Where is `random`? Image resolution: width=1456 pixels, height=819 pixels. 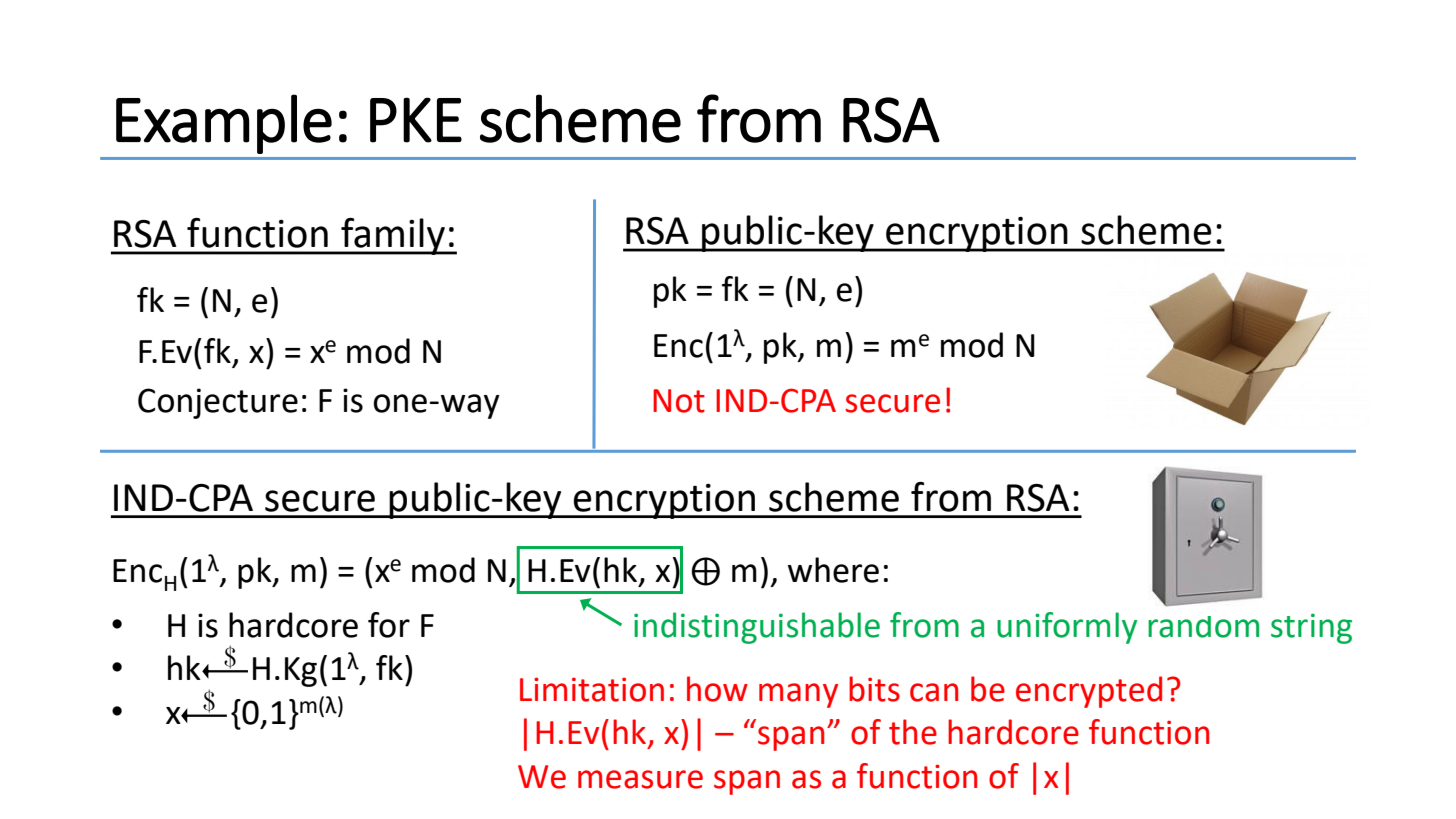
random is located at coordinates (1203, 627).
